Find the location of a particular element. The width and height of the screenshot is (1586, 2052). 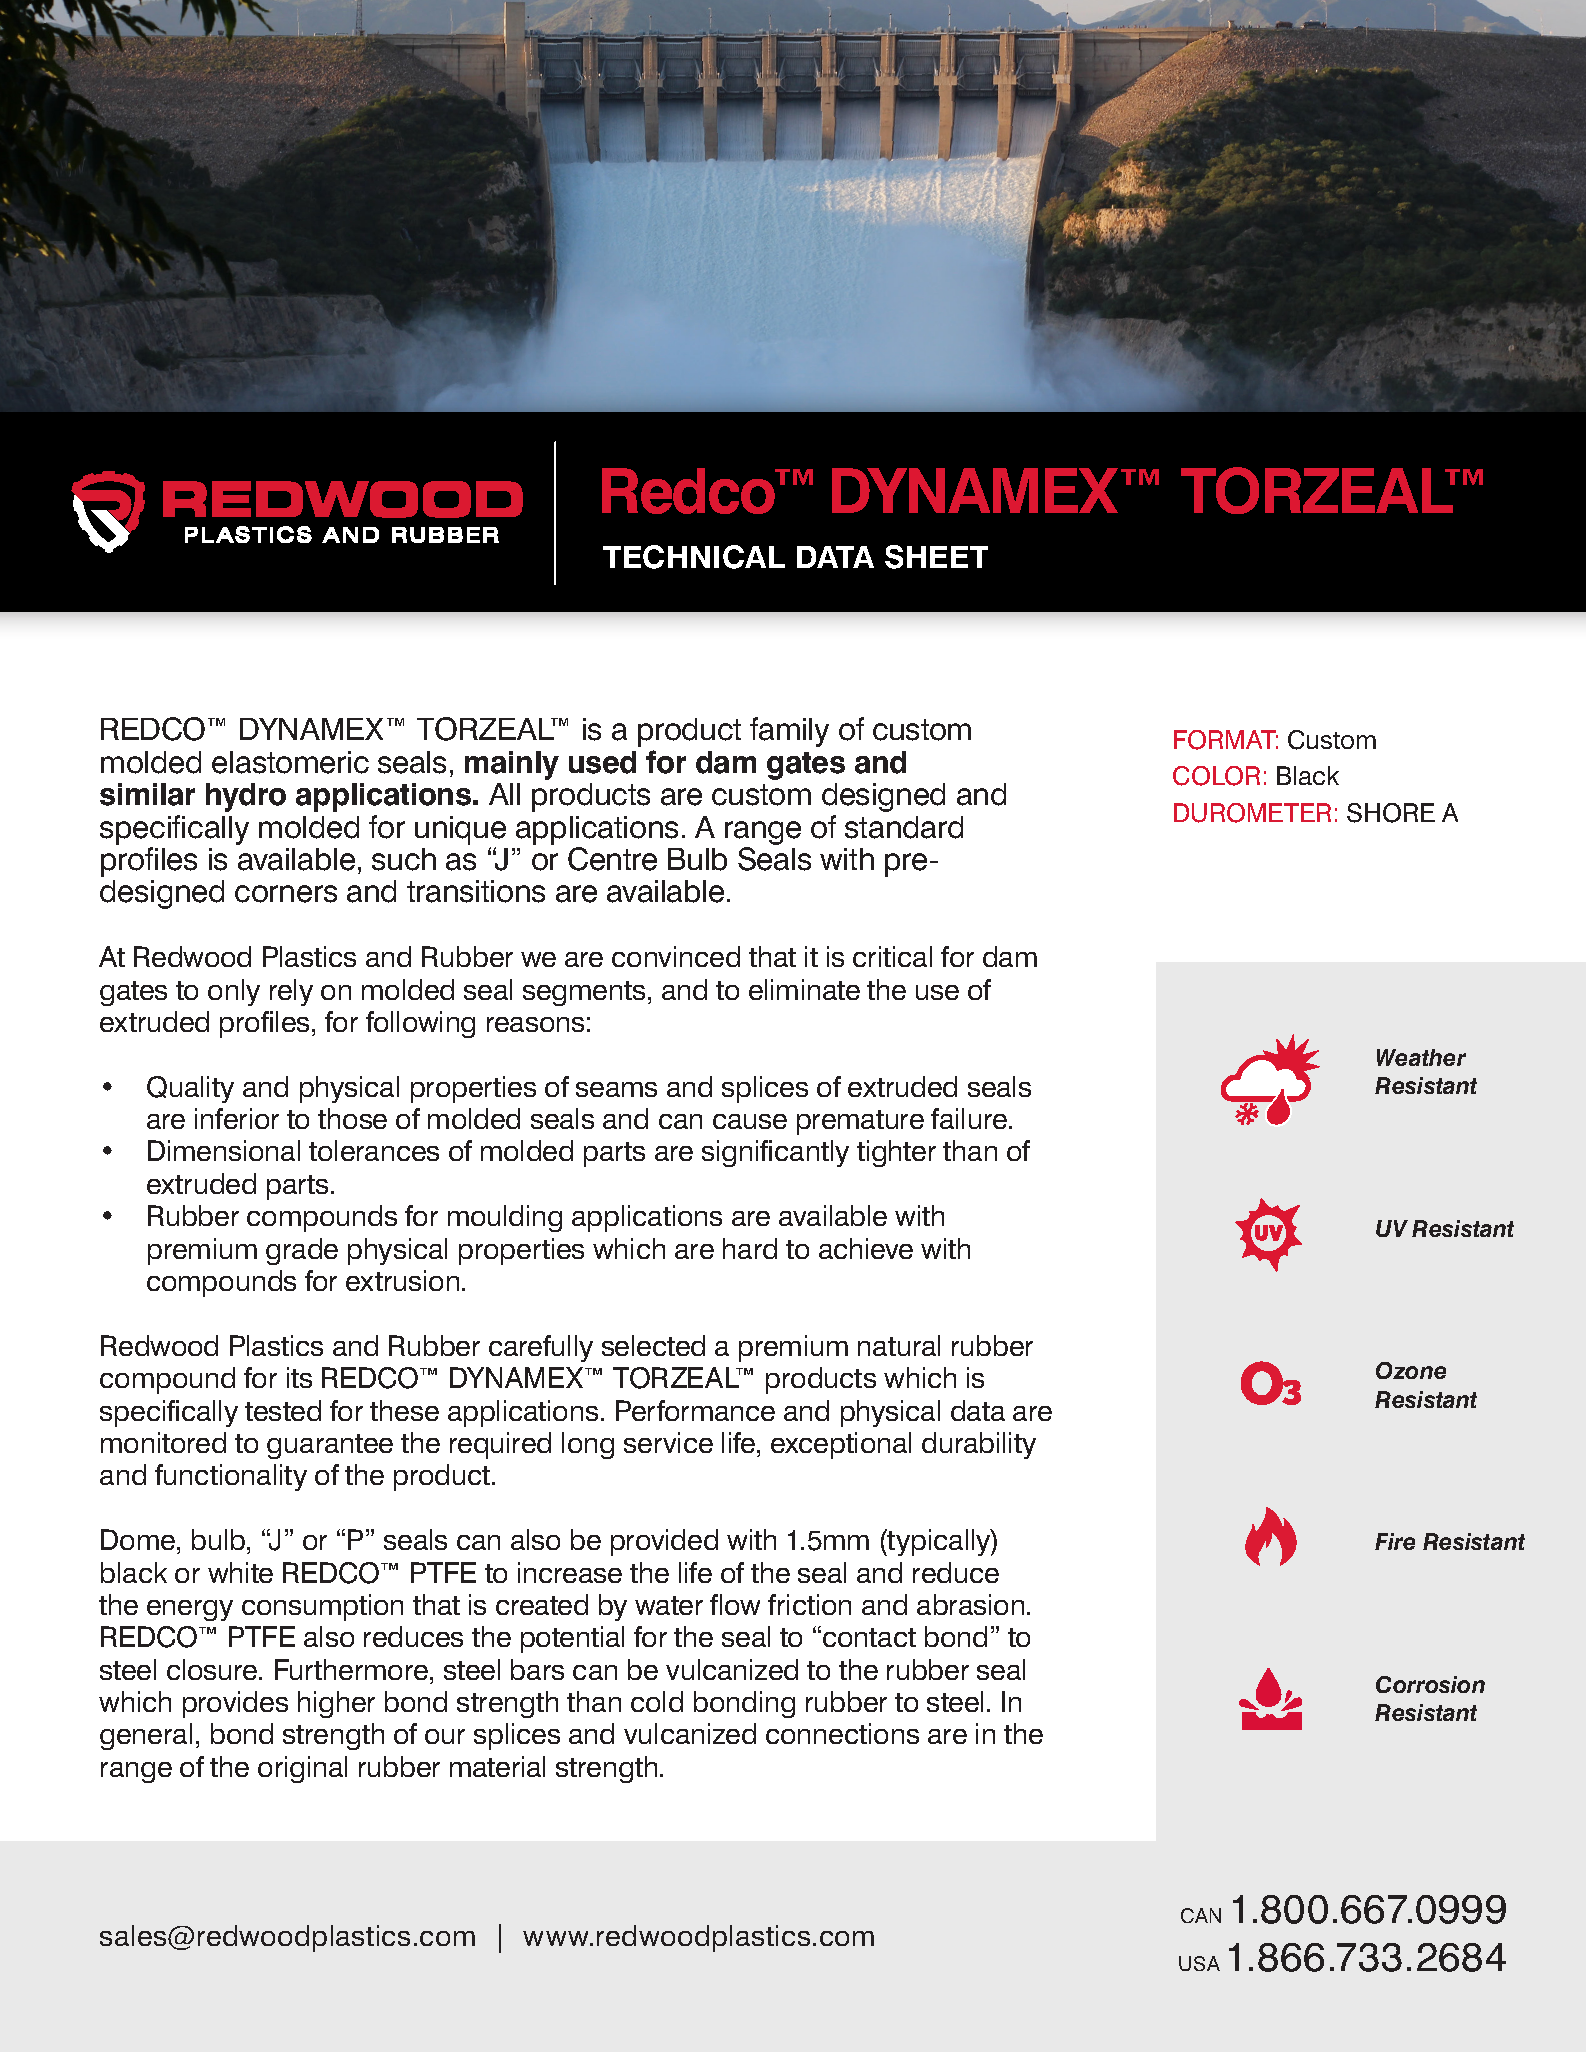

DUROMETER is located at coordinates (1252, 813).
